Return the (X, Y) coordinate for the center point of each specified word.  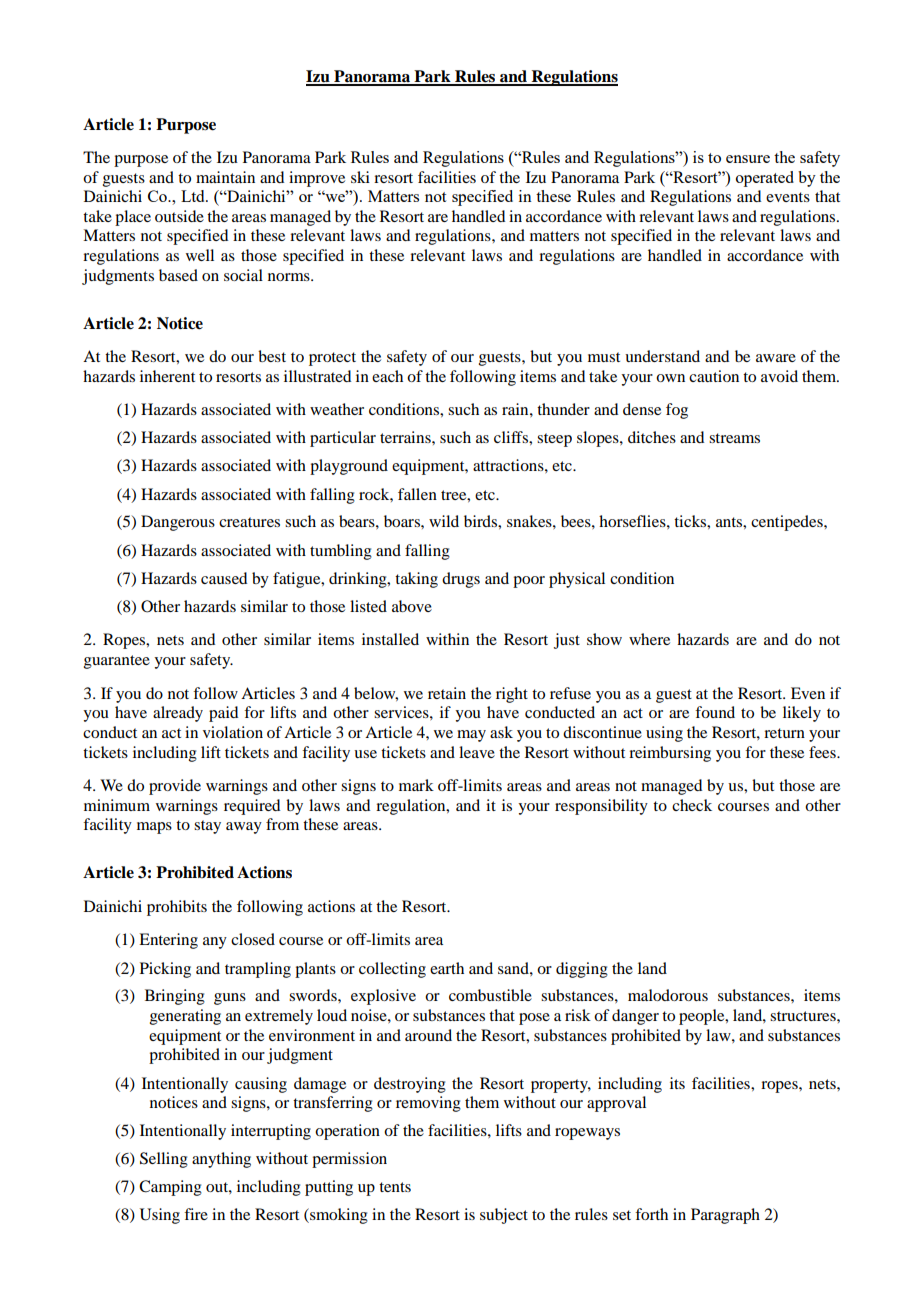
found (715, 712)
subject (504, 1216)
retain (447, 693)
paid (223, 714)
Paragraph (725, 1216)
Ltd (194, 196)
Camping (170, 1188)
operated (765, 179)
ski (360, 177)
